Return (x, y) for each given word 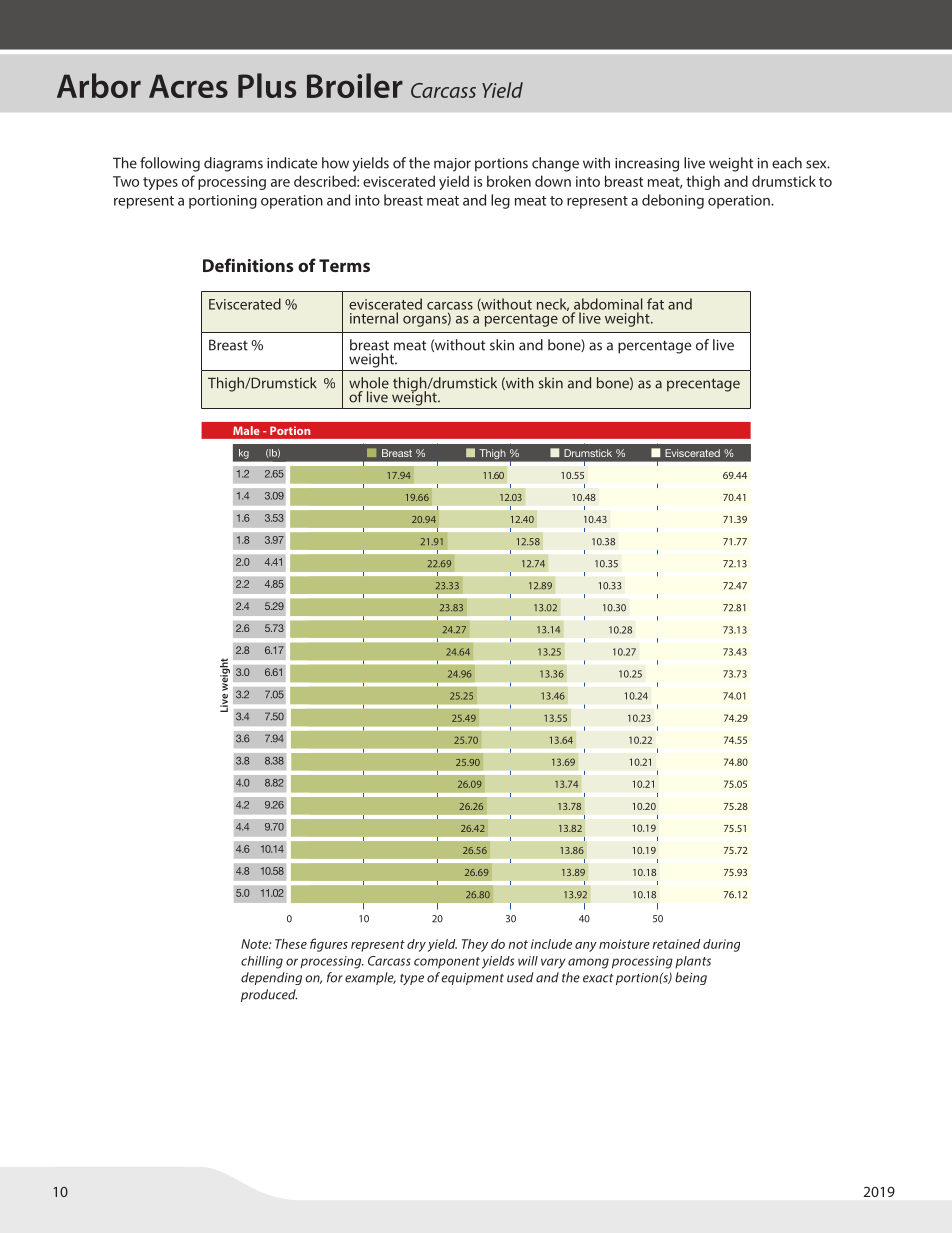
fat (655, 304)
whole (369, 383)
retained (677, 944)
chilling (262, 962)
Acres (188, 86)
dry (416, 945)
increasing (647, 165)
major (452, 165)
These (291, 944)
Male (246, 430)
